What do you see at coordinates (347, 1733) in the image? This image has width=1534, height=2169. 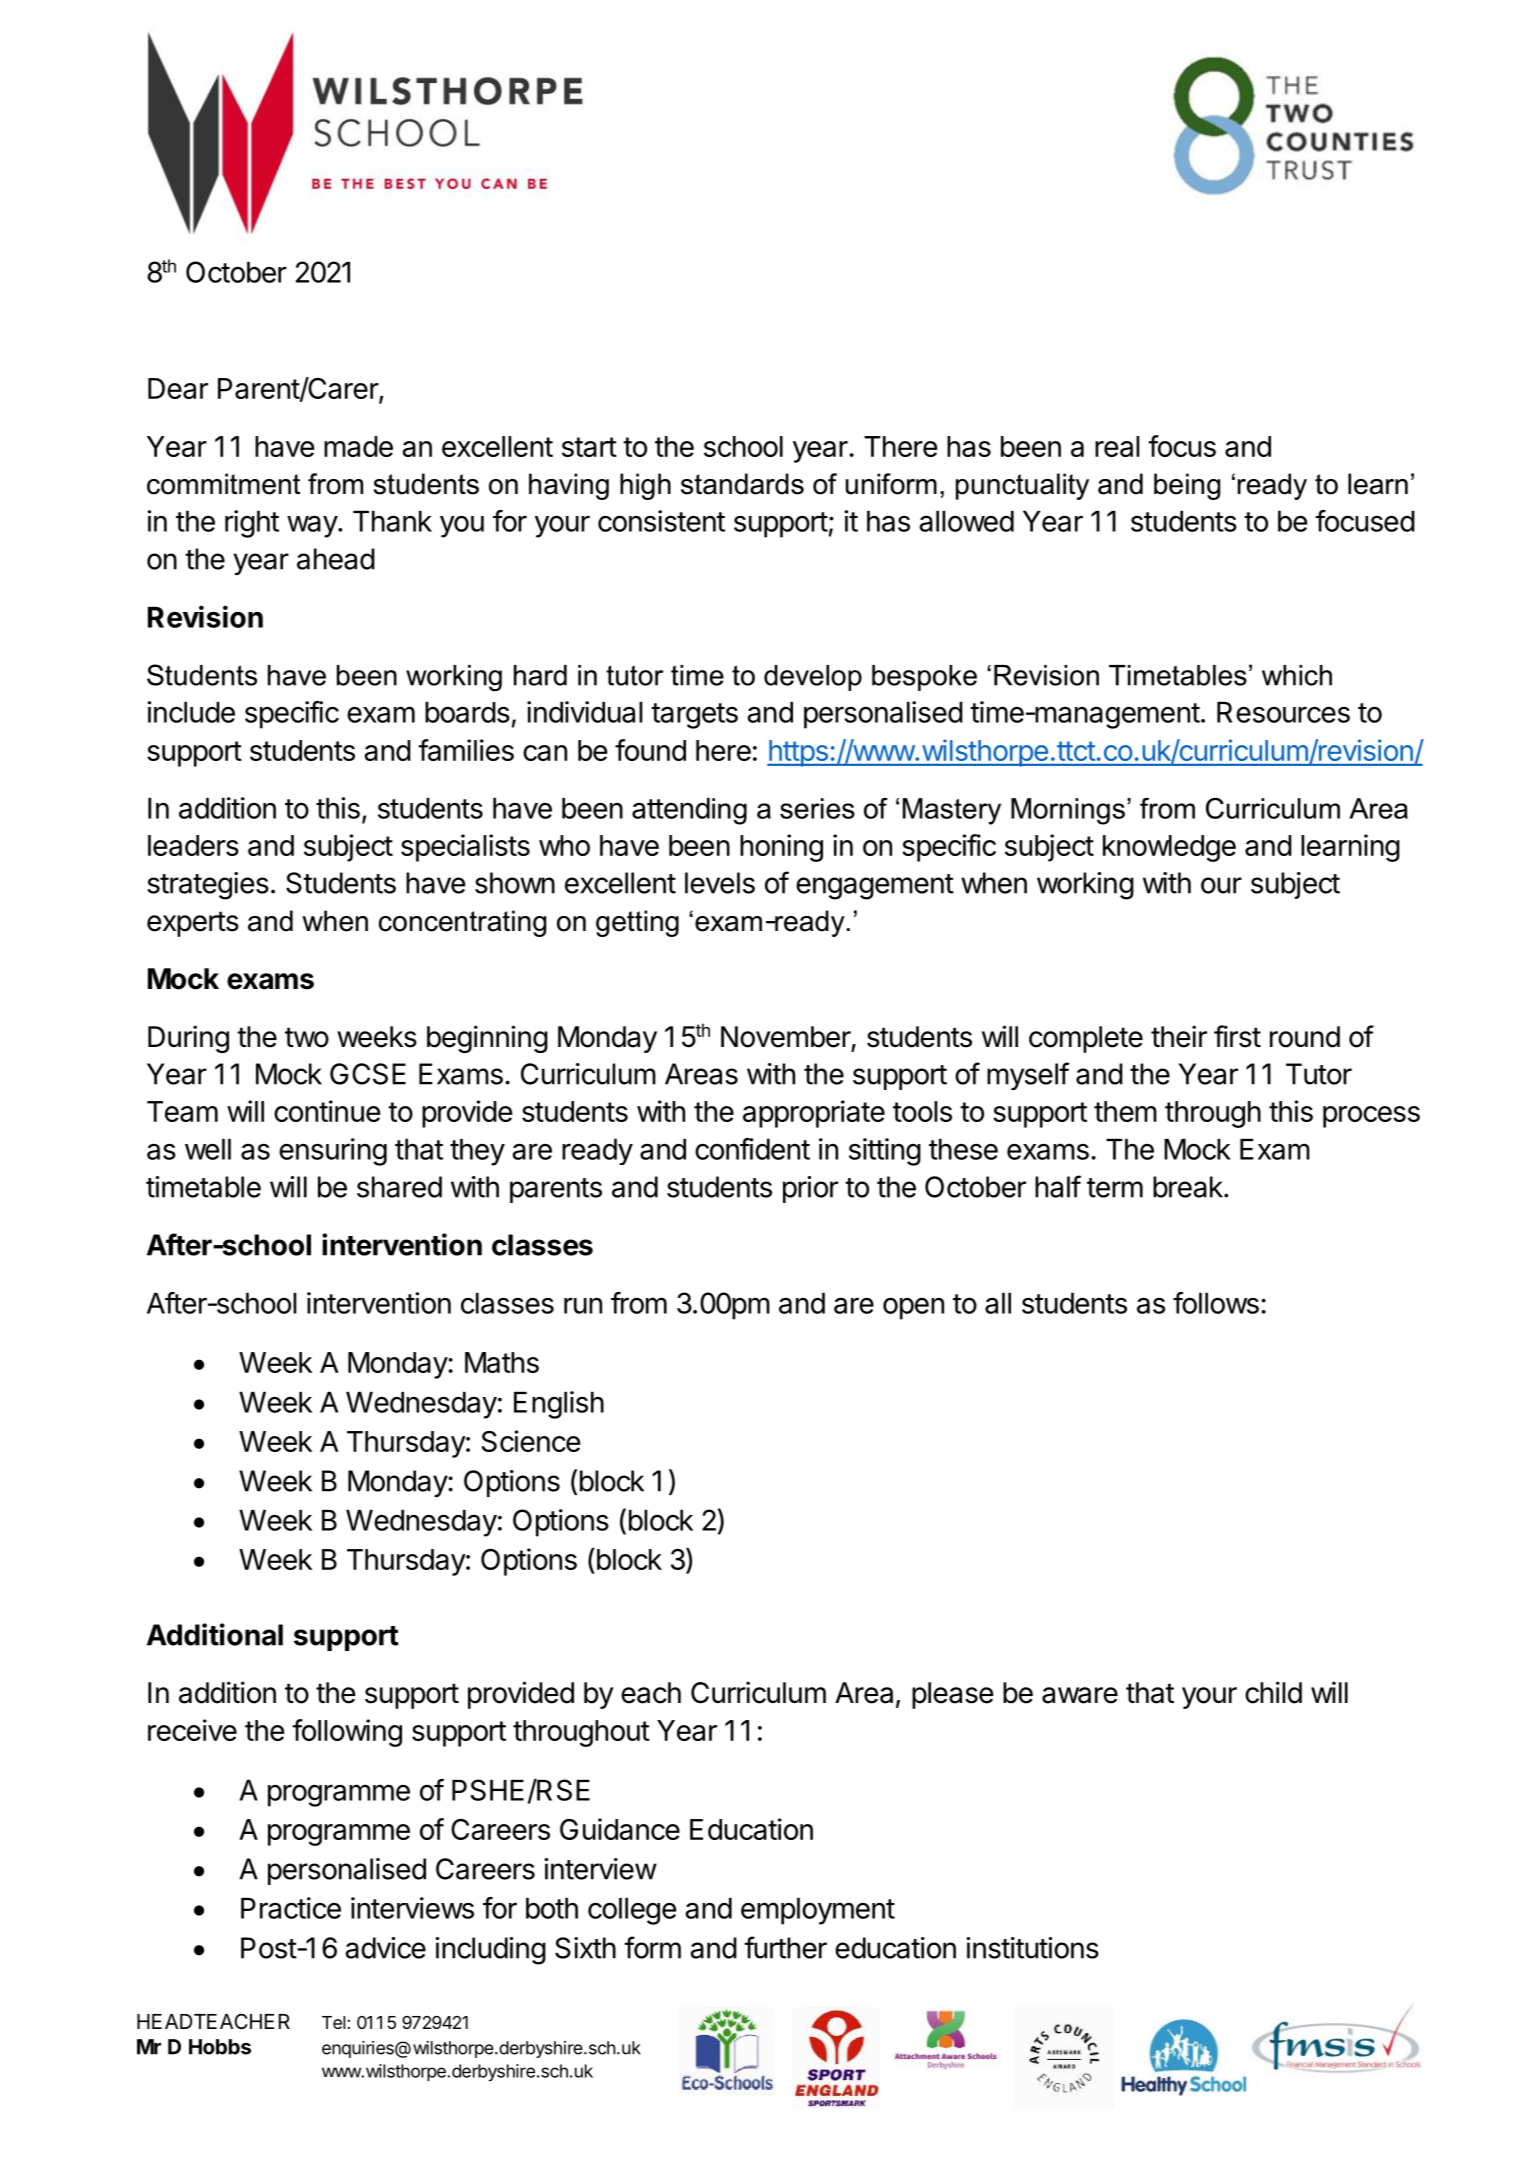 I see `following` at bounding box center [347, 1733].
